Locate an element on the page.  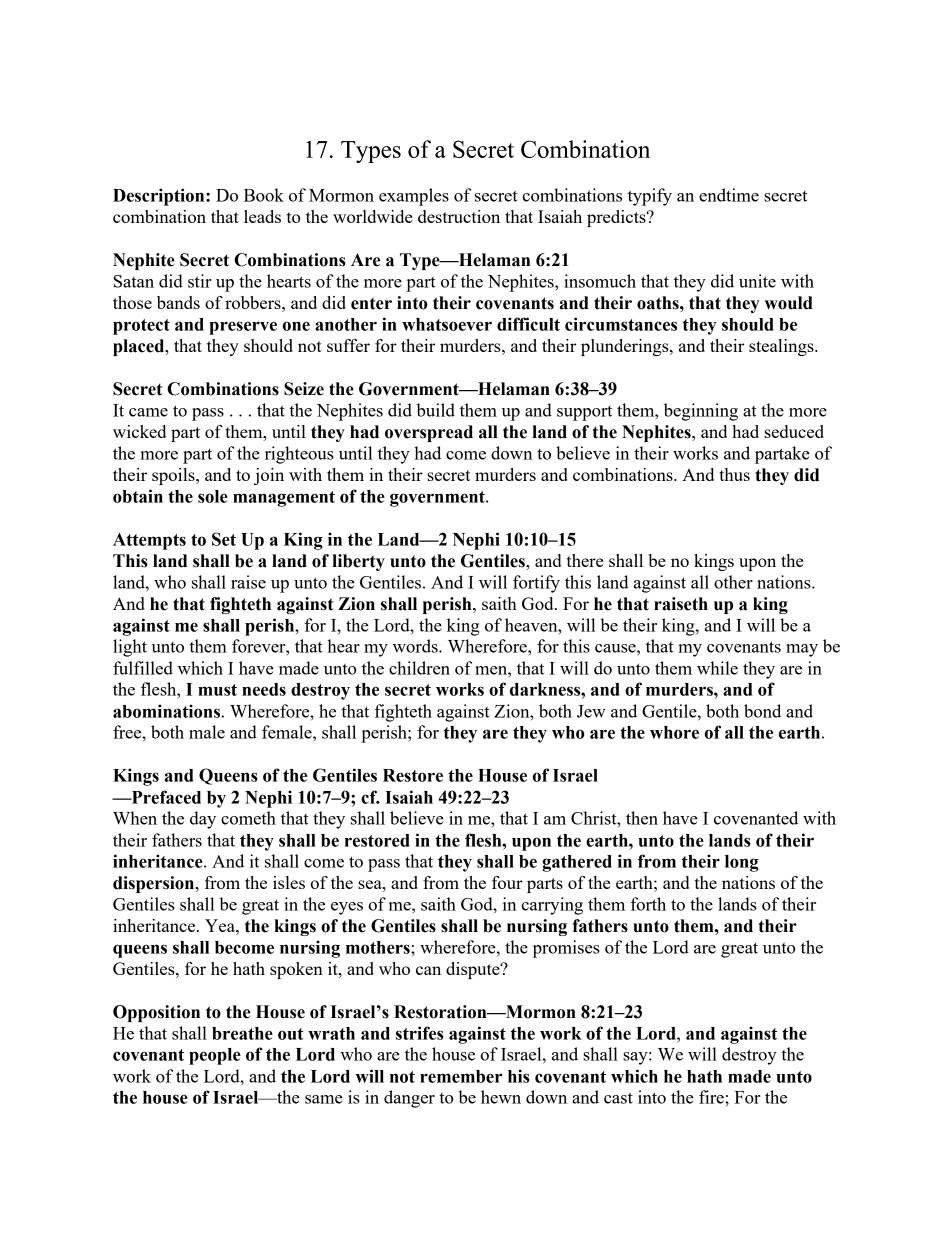
endtime is located at coordinates (729, 195).
